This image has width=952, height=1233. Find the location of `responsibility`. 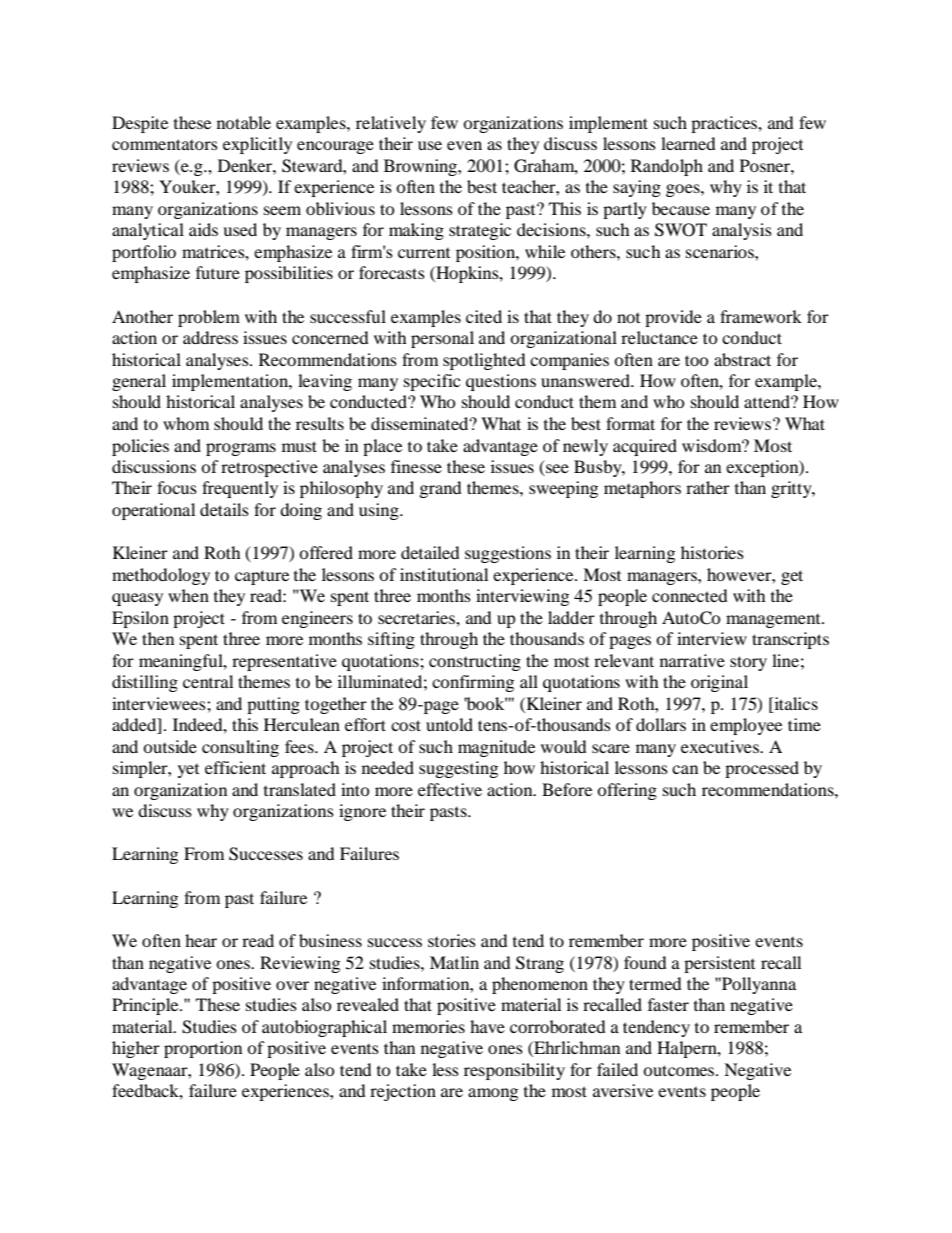

responsibility is located at coordinates (514, 1071).
